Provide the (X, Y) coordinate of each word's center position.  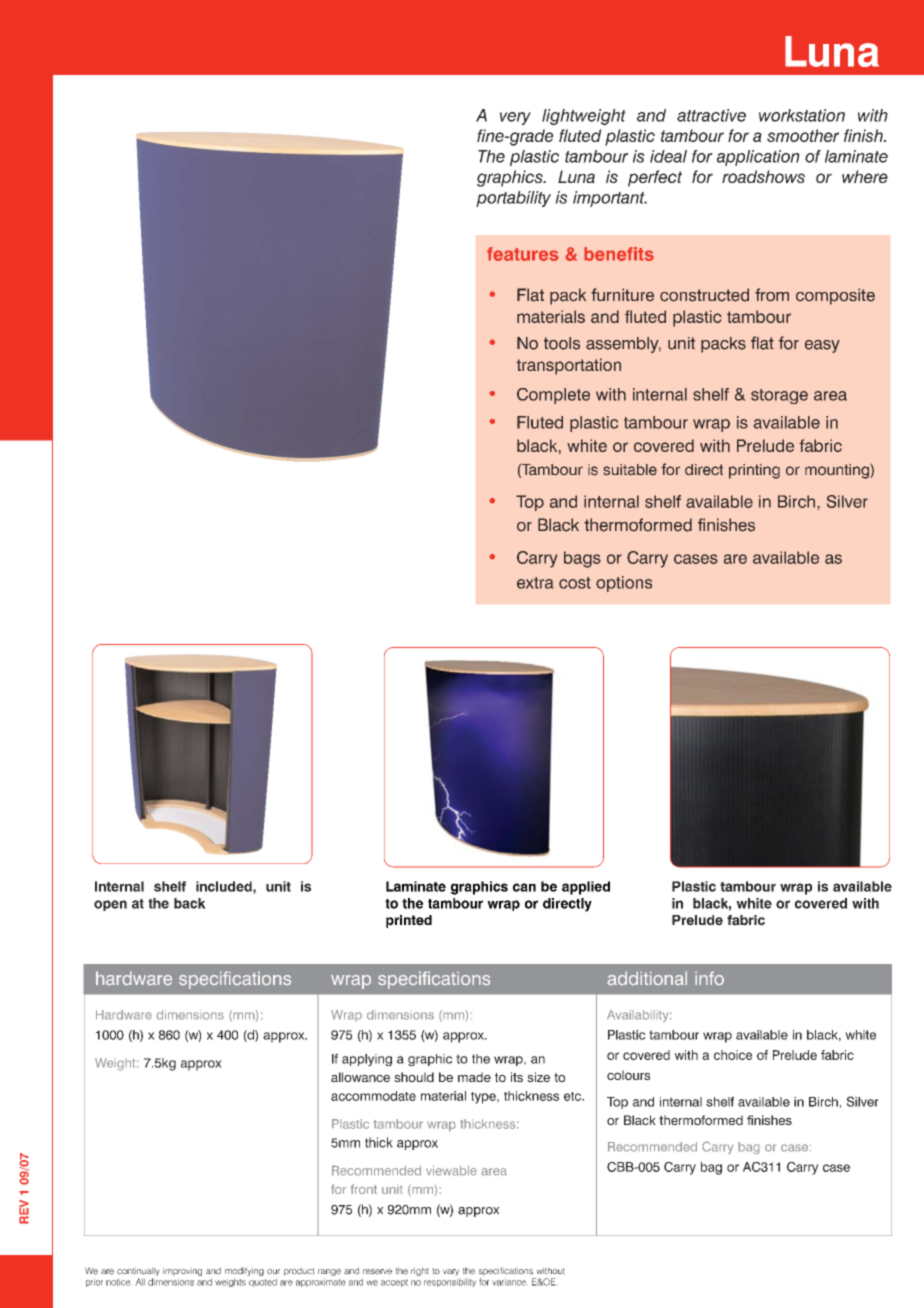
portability (513, 199)
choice (733, 1055)
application (758, 158)
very (515, 118)
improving (182, 1273)
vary (451, 1274)
